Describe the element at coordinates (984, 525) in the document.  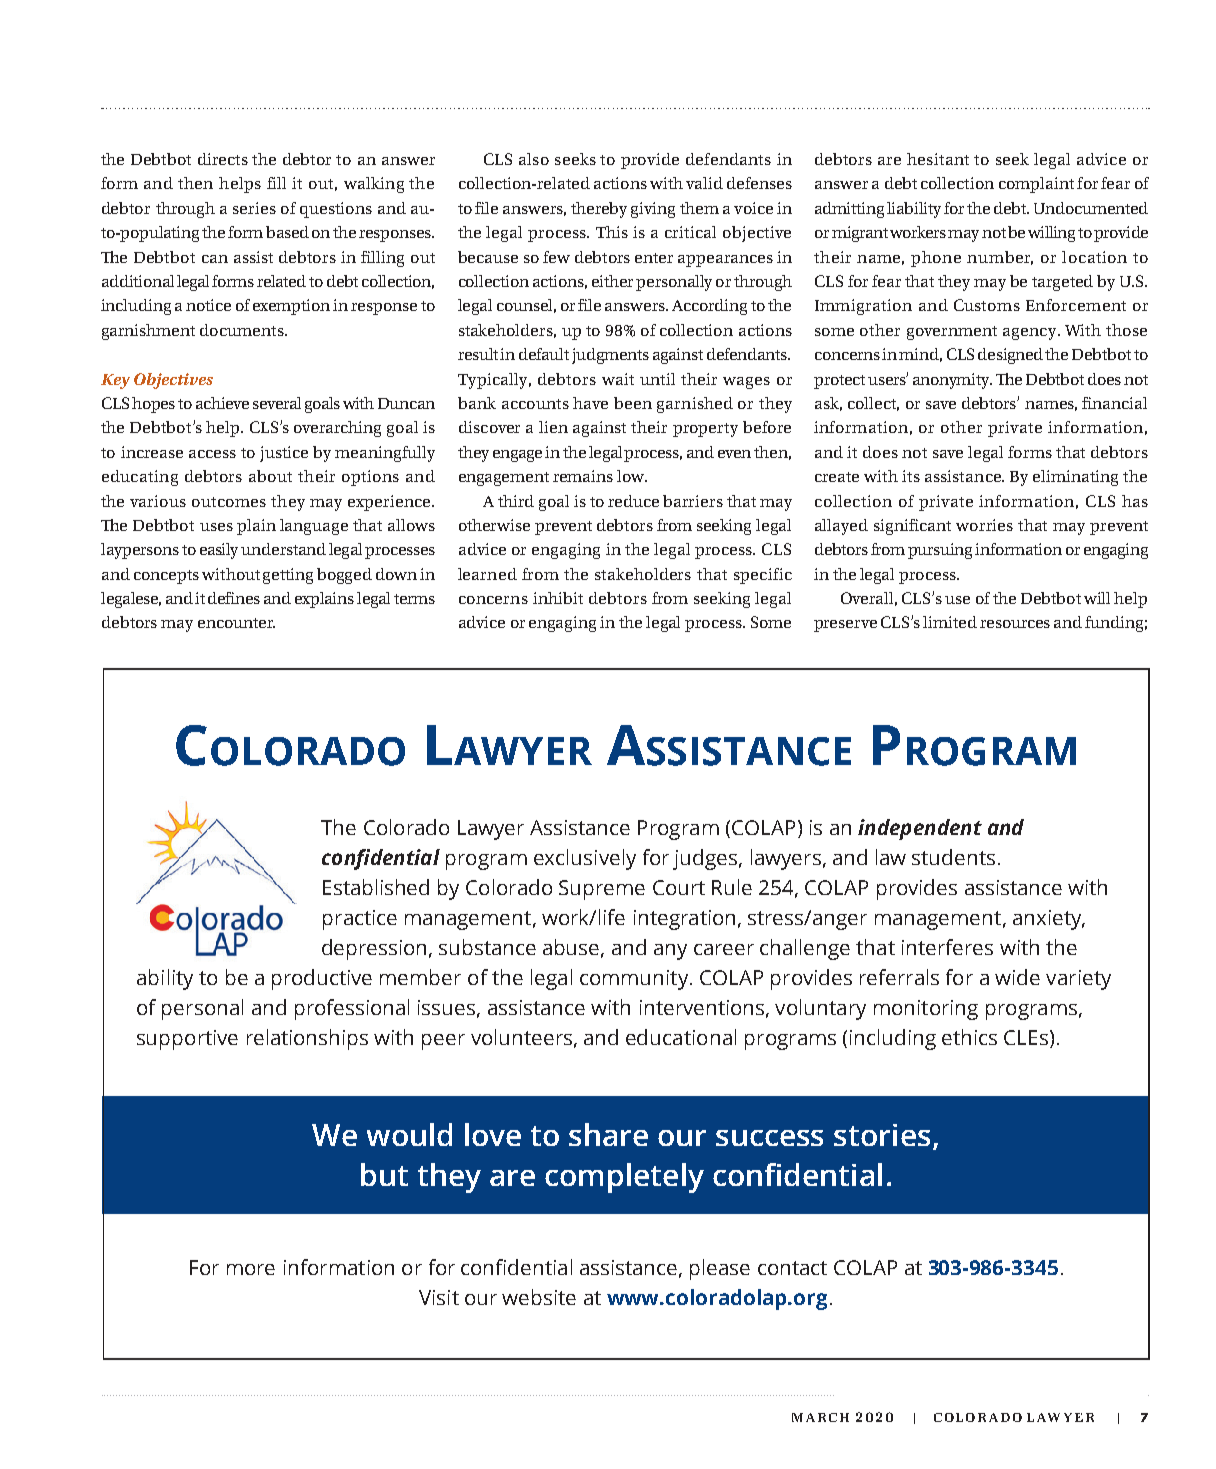
I see `worries` at that location.
